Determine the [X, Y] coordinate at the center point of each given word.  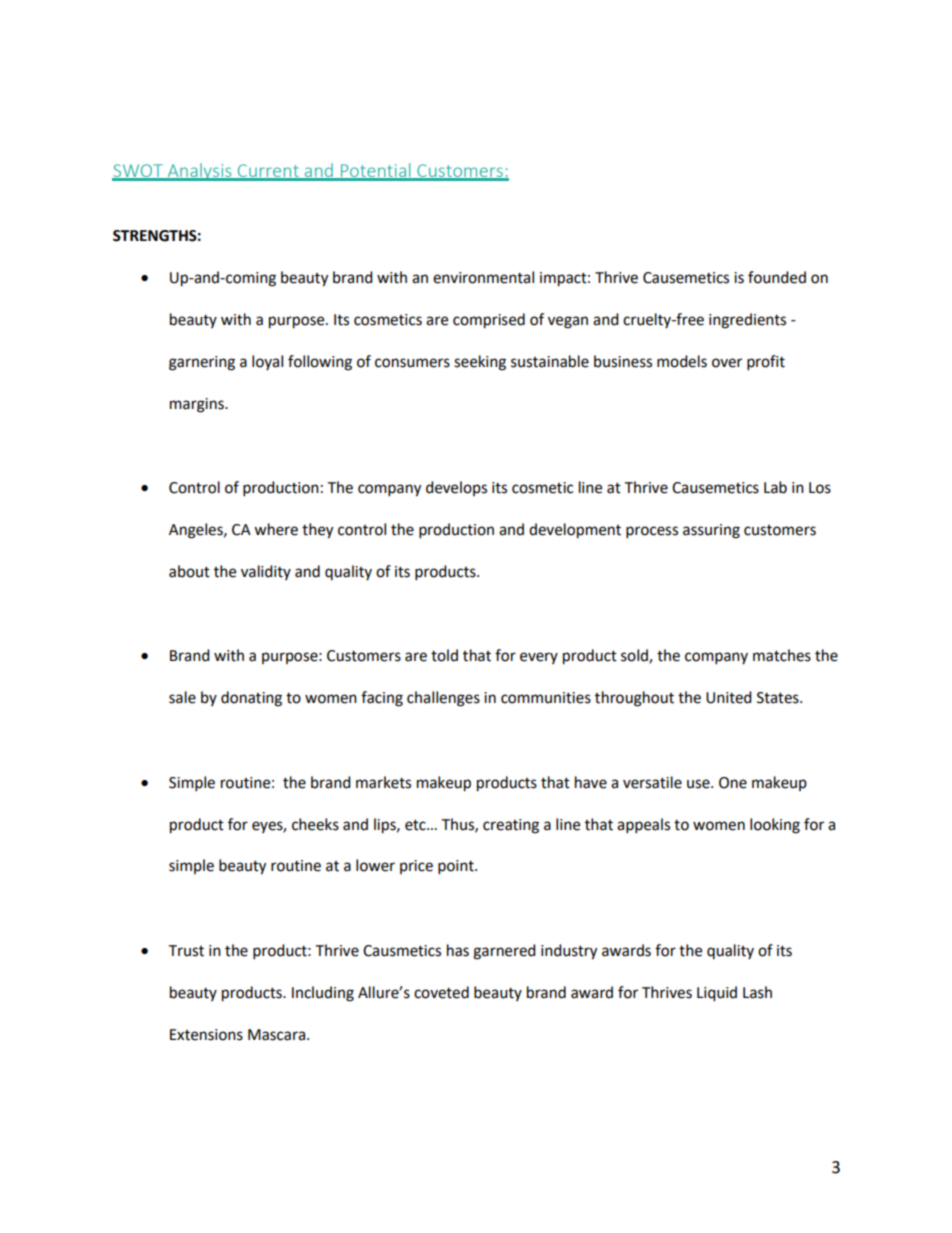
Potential [375, 171]
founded [777, 277]
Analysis [199, 172]
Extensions [206, 1035]
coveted [441, 992]
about [189, 571]
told [444, 655]
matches [782, 655]
